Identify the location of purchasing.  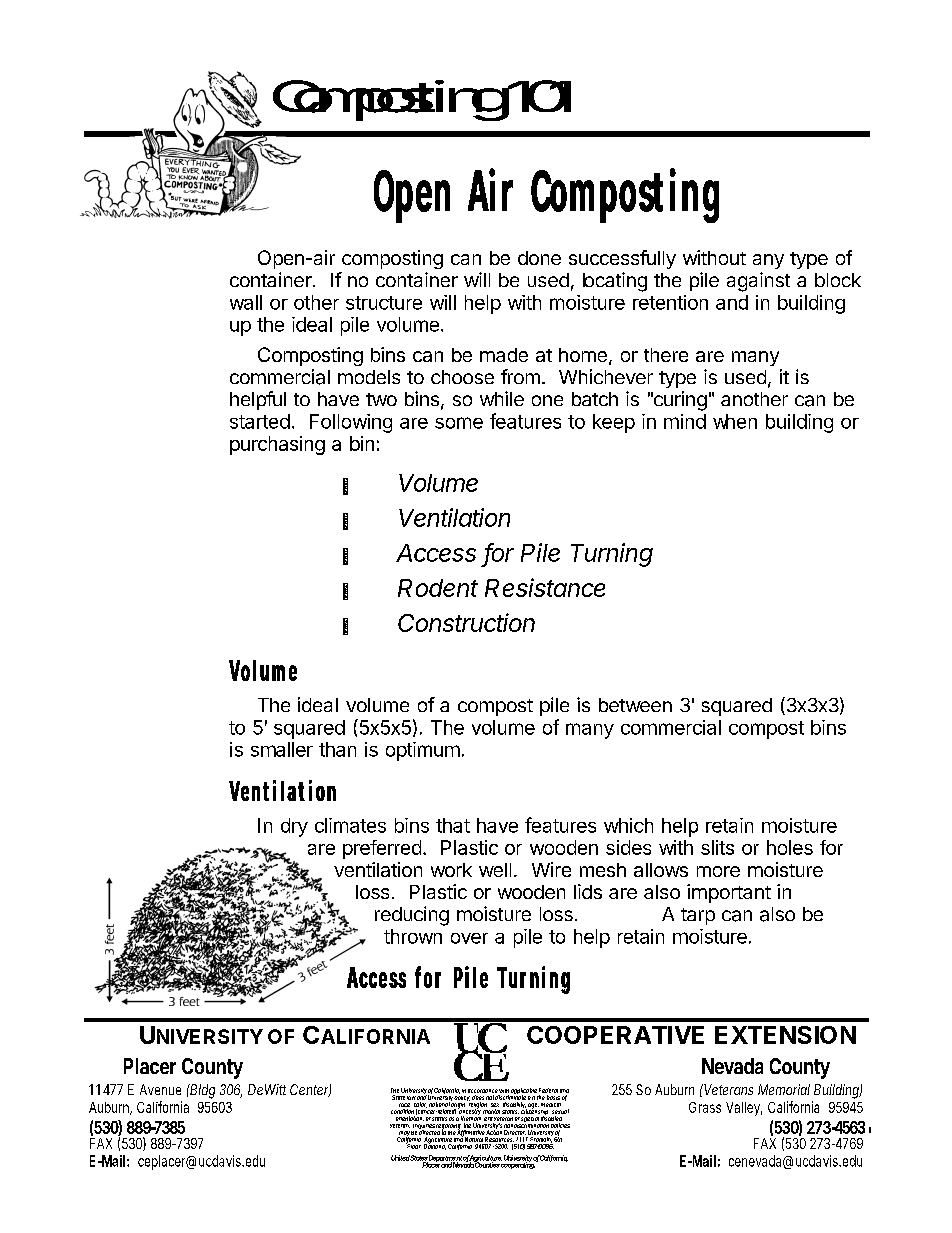
(277, 445).
